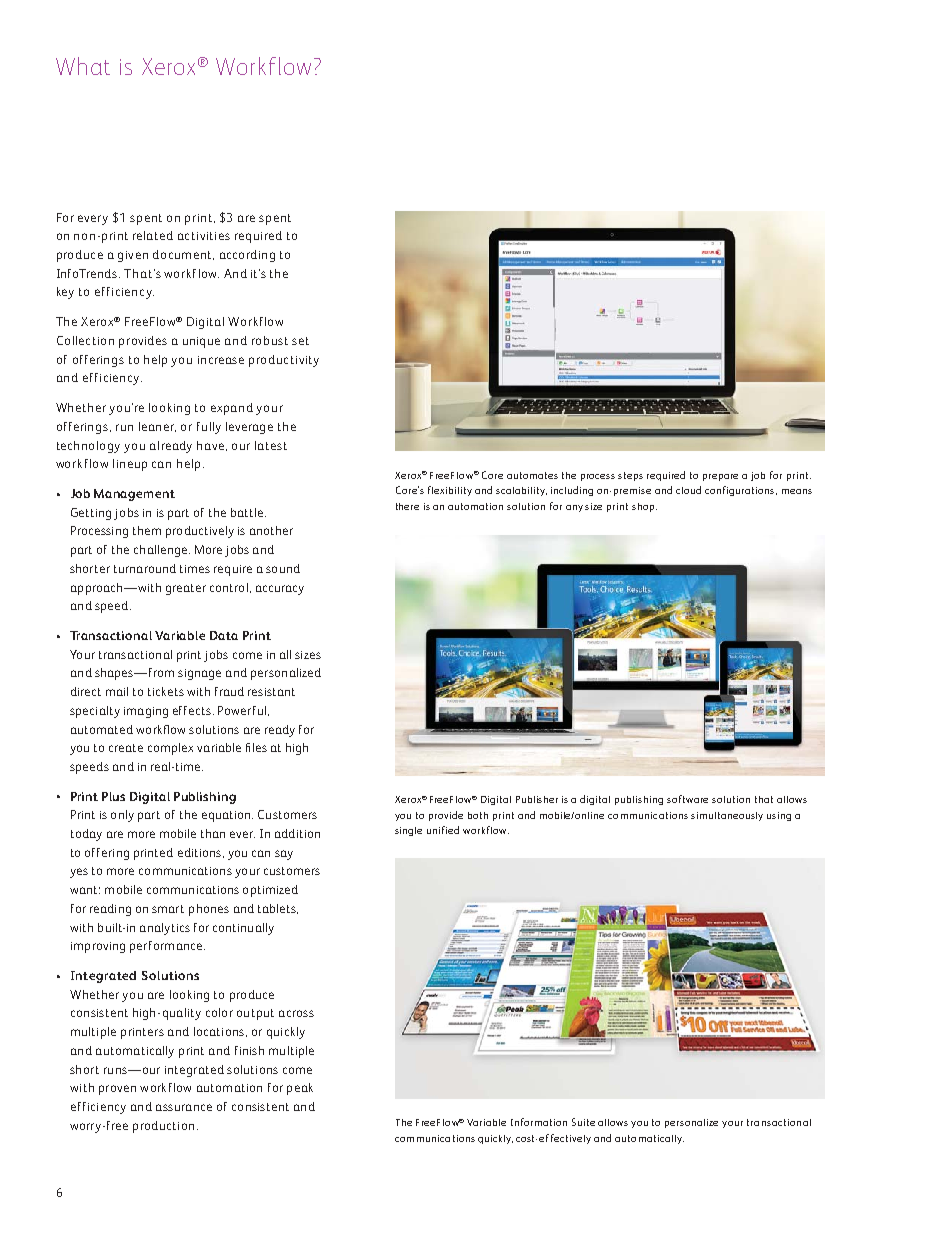 The width and height of the document is (952, 1233). Describe the element at coordinates (157, 427) in the document. I see `leaner` at that location.
